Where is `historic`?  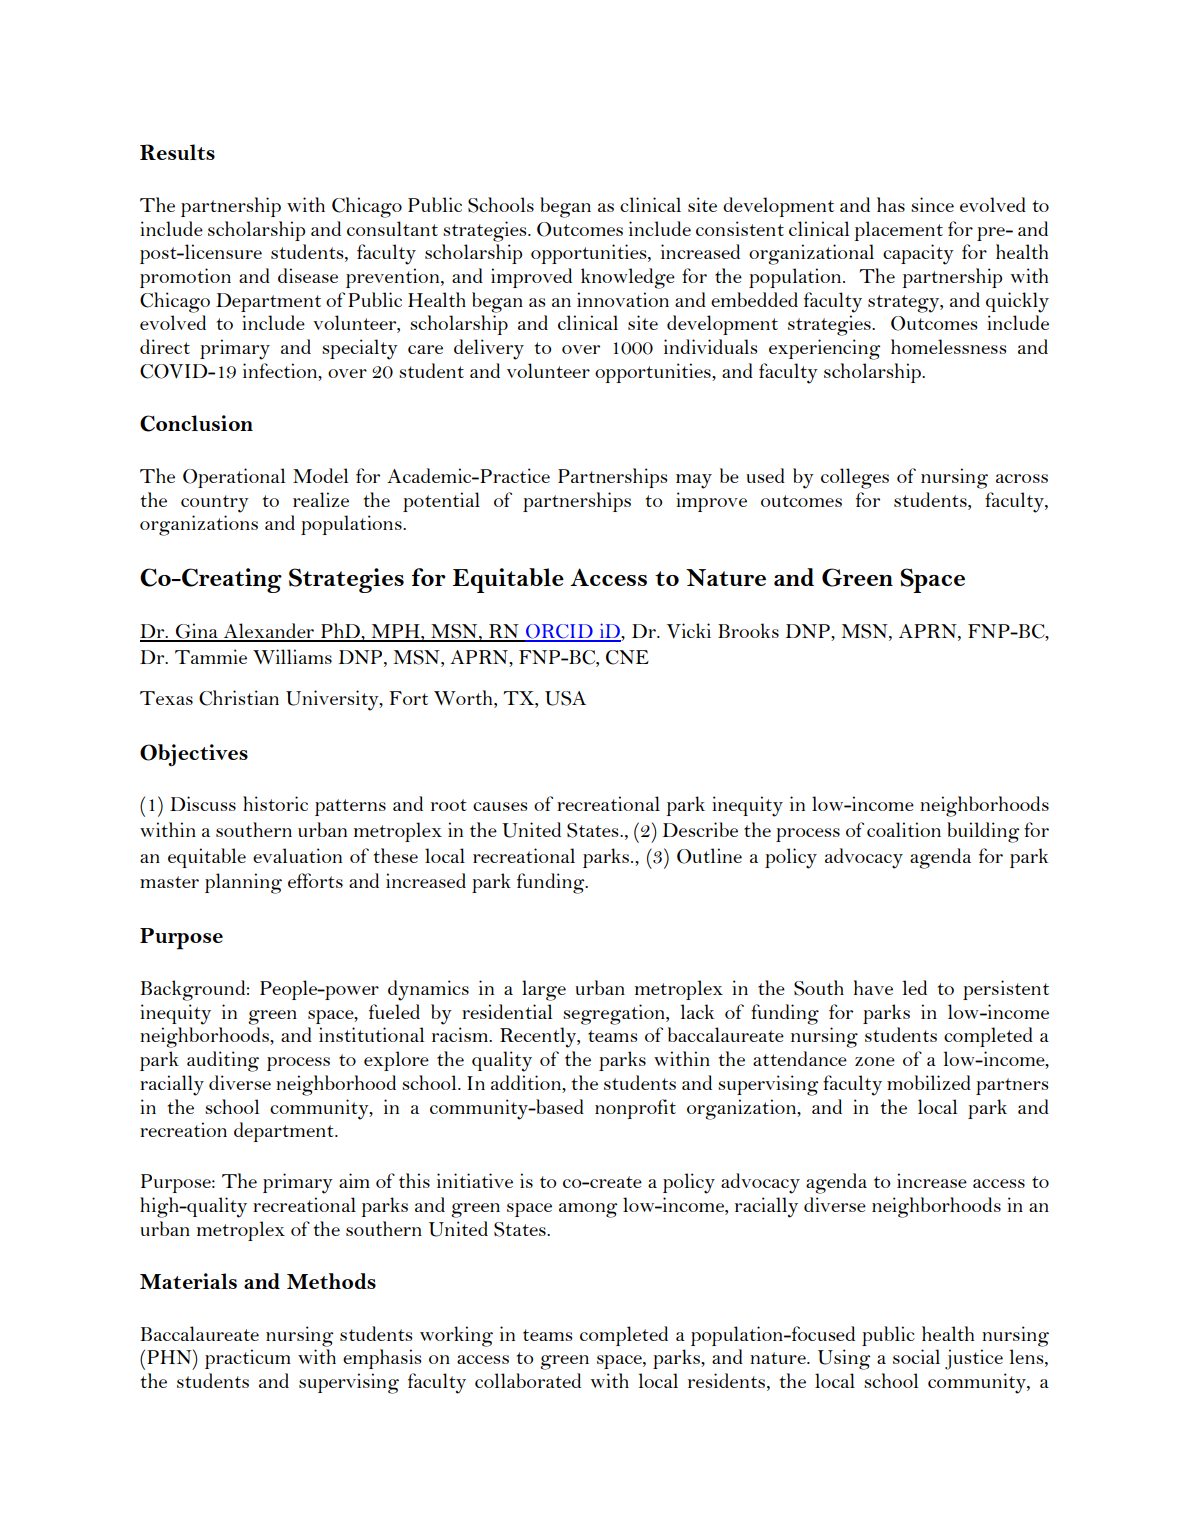 historic is located at coordinates (275, 803).
